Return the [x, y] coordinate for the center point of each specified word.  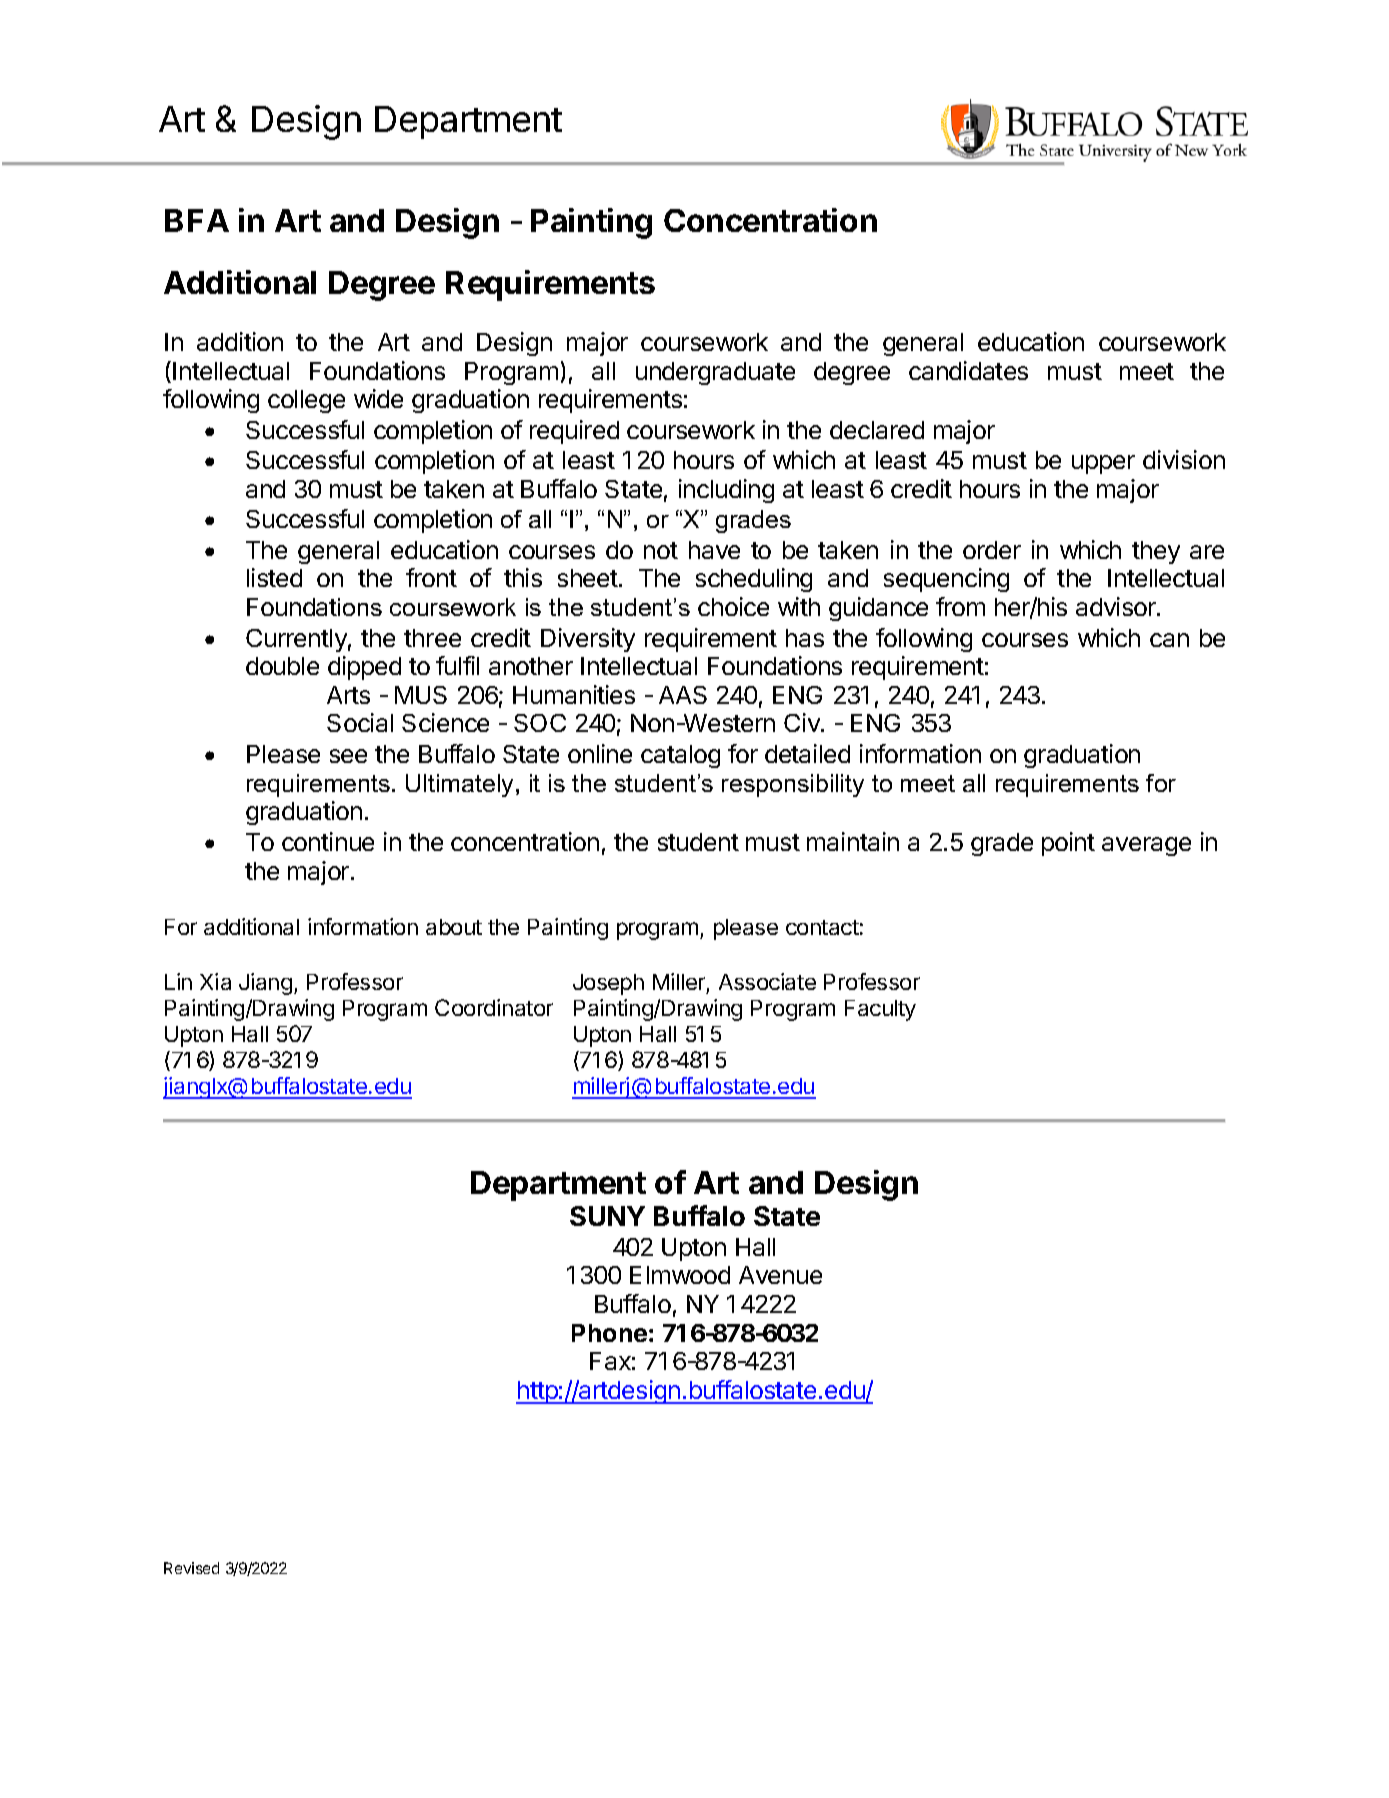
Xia [215, 981]
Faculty [880, 1010]
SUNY [607, 1216]
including [726, 491]
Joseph [608, 984]
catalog [680, 756]
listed [274, 577]
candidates [968, 370]
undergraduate [715, 373]
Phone [609, 1333]
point [1068, 844]
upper [1103, 464]
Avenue [780, 1275]
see [348, 756]
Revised [191, 1568]
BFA [197, 220]
